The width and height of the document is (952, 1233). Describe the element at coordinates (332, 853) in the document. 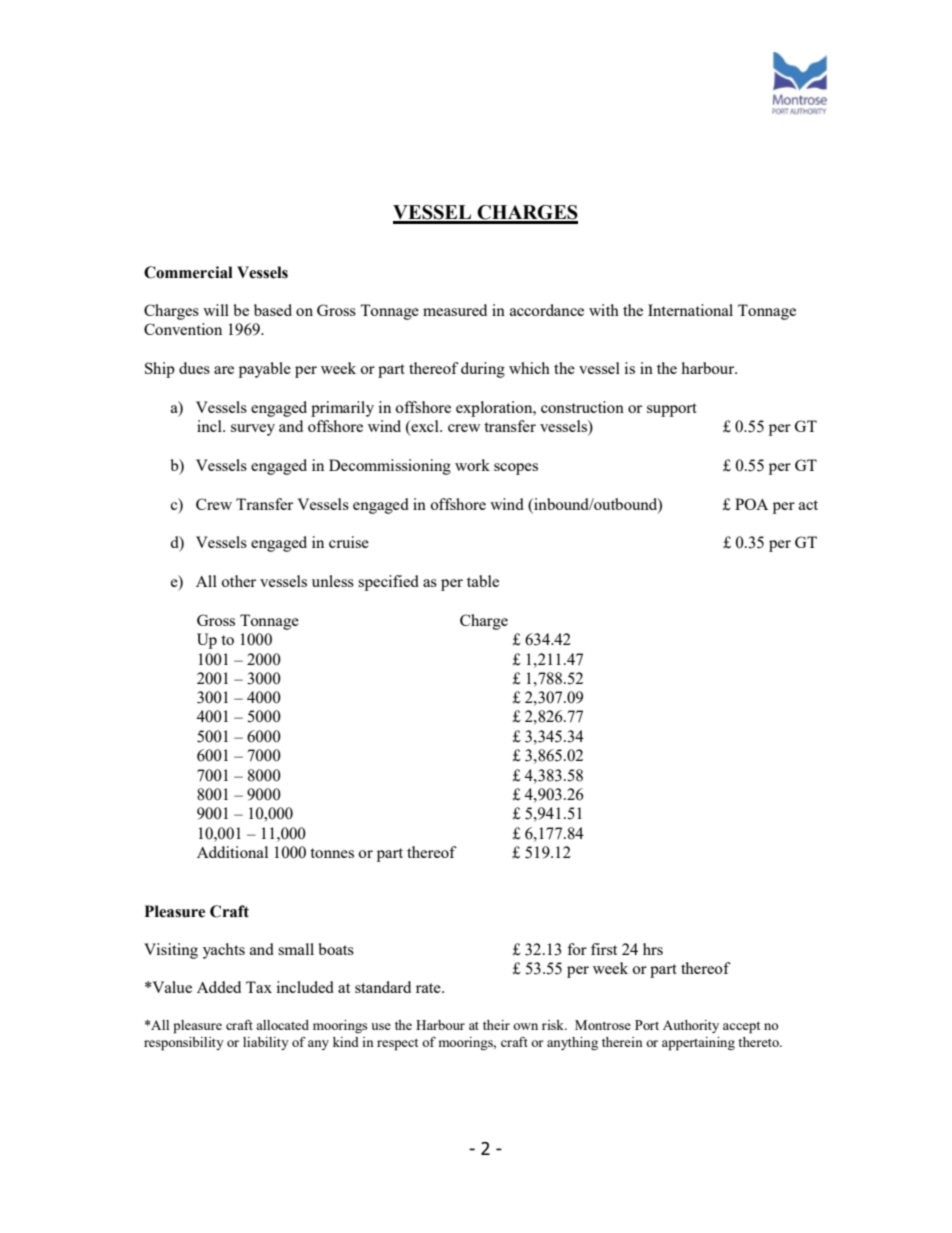

I see `tonnes` at that location.
